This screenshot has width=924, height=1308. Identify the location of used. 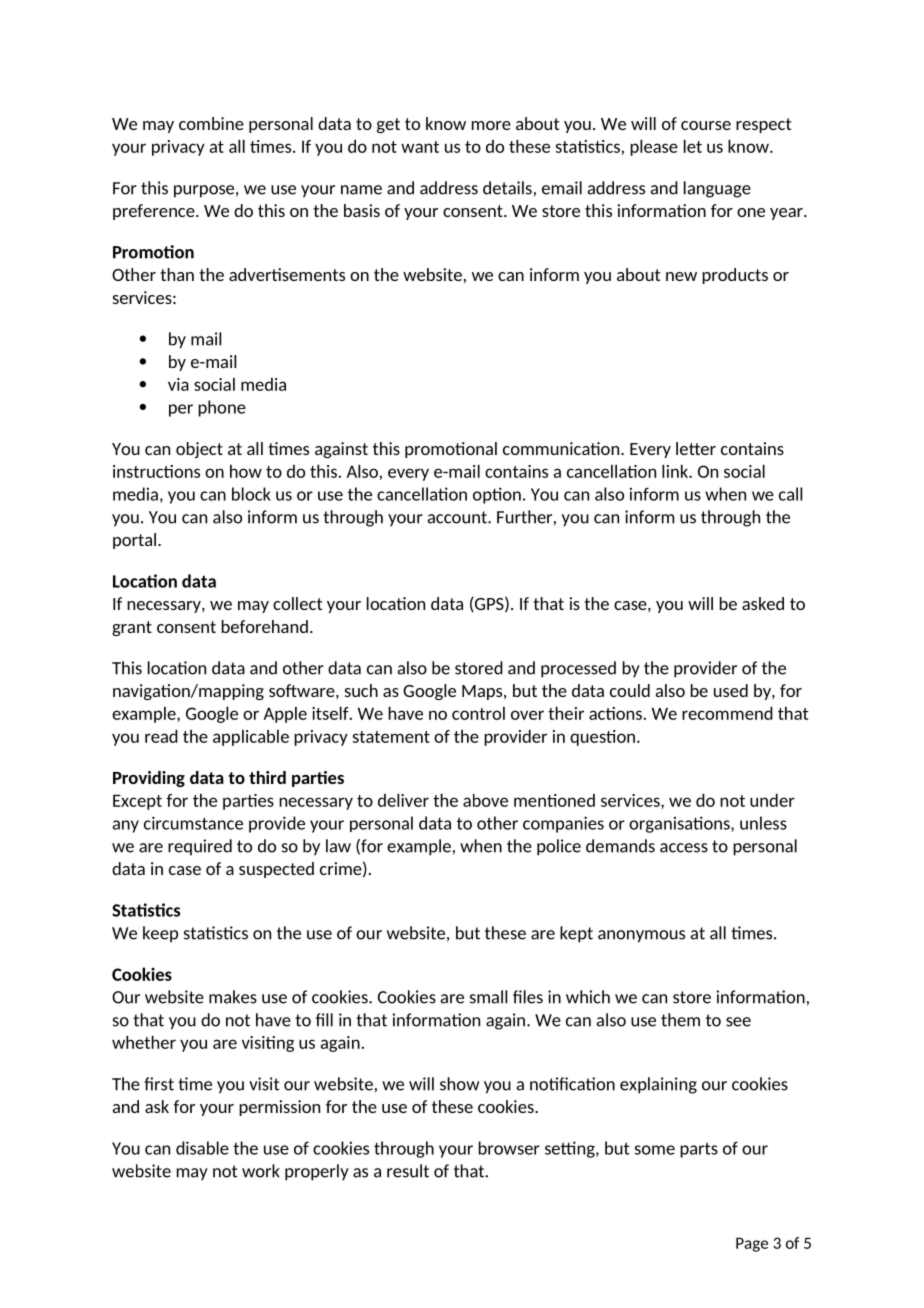
(731, 690).
